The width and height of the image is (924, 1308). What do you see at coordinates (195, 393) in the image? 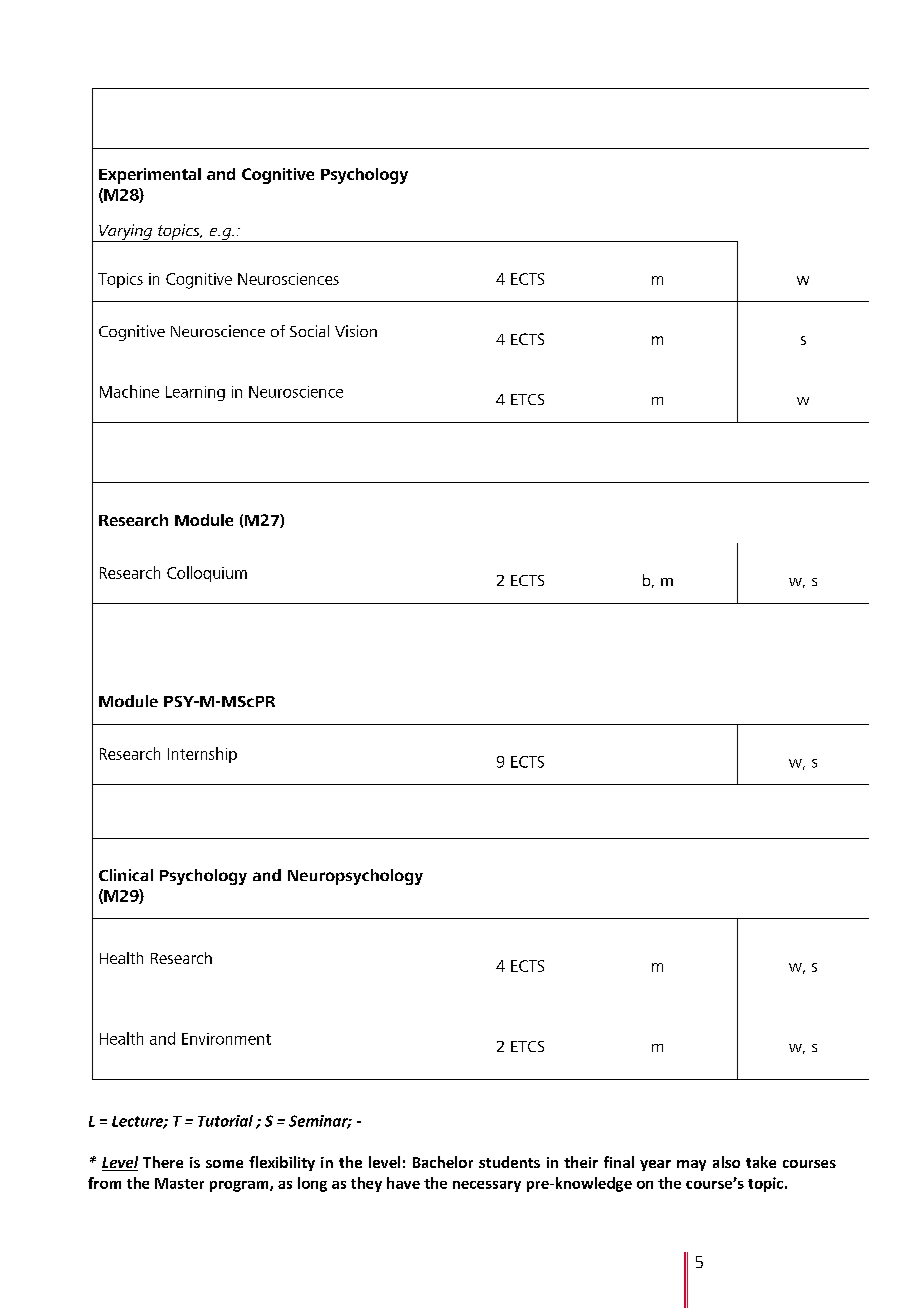
I see `Learning` at bounding box center [195, 393].
